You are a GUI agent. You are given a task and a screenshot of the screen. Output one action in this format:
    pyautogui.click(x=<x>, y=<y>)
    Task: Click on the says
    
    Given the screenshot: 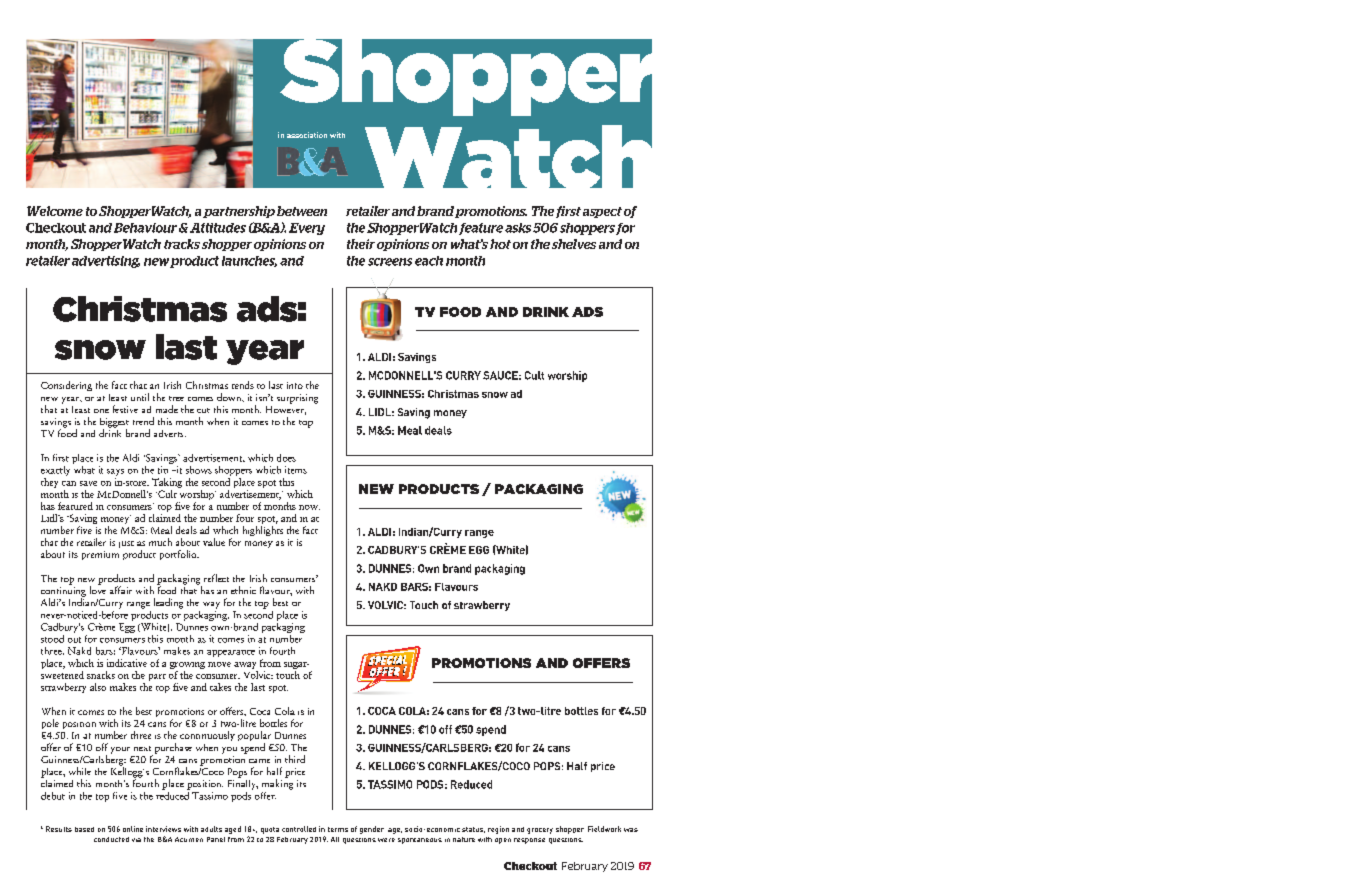 What is the action you would take?
    pyautogui.click(x=115, y=472)
